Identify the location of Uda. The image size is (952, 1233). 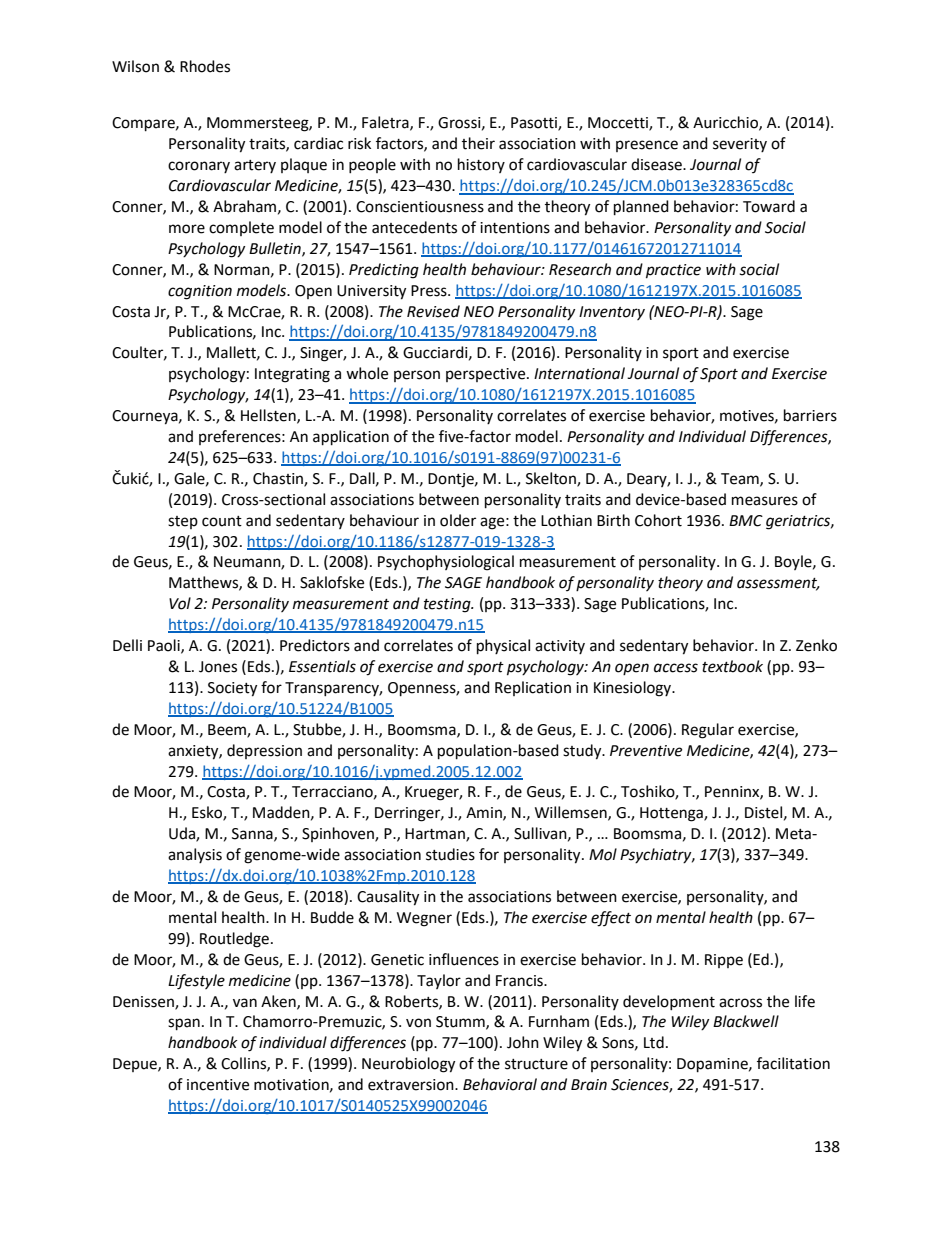
(183, 834).
